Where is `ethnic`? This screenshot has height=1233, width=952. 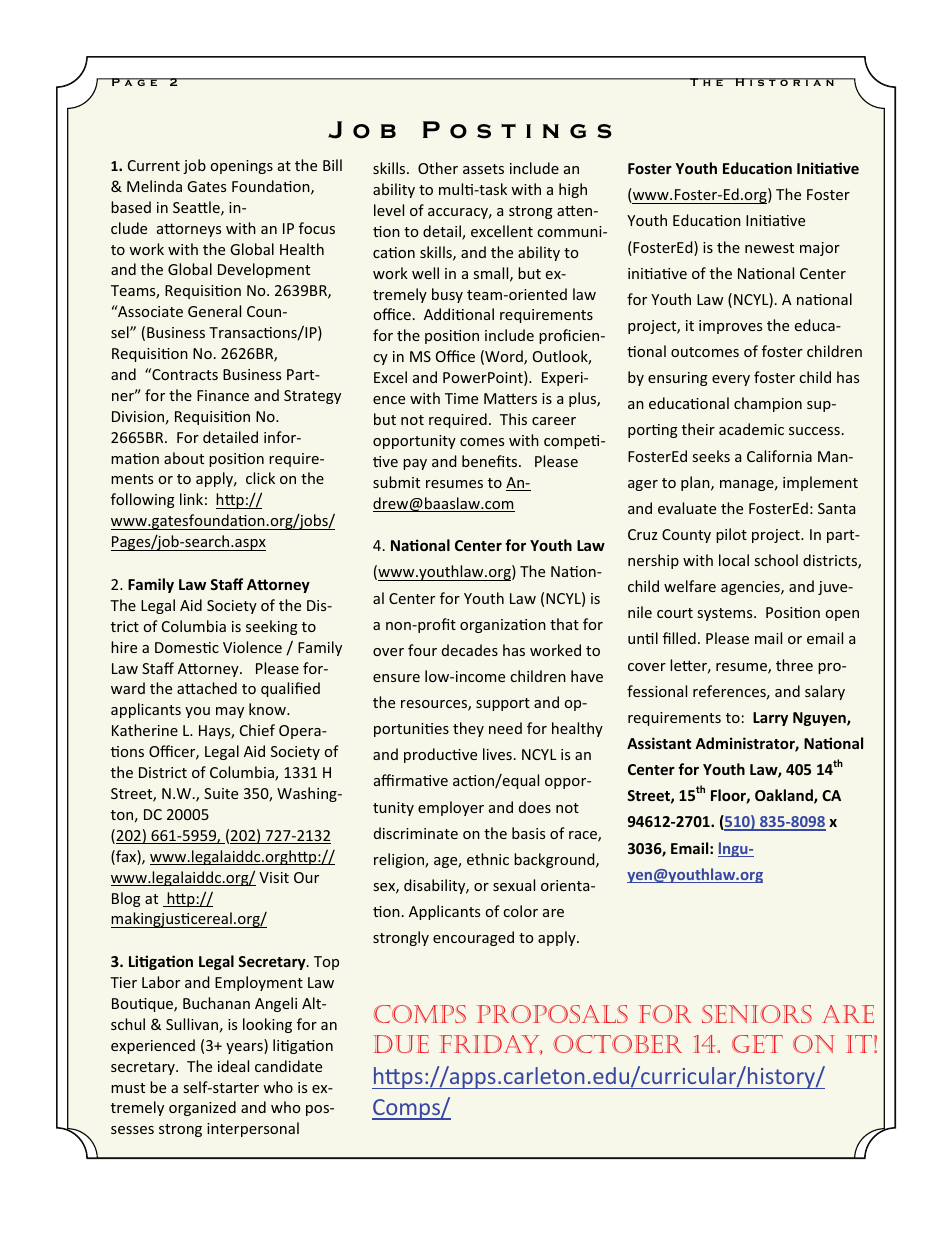 ethnic is located at coordinates (488, 859).
